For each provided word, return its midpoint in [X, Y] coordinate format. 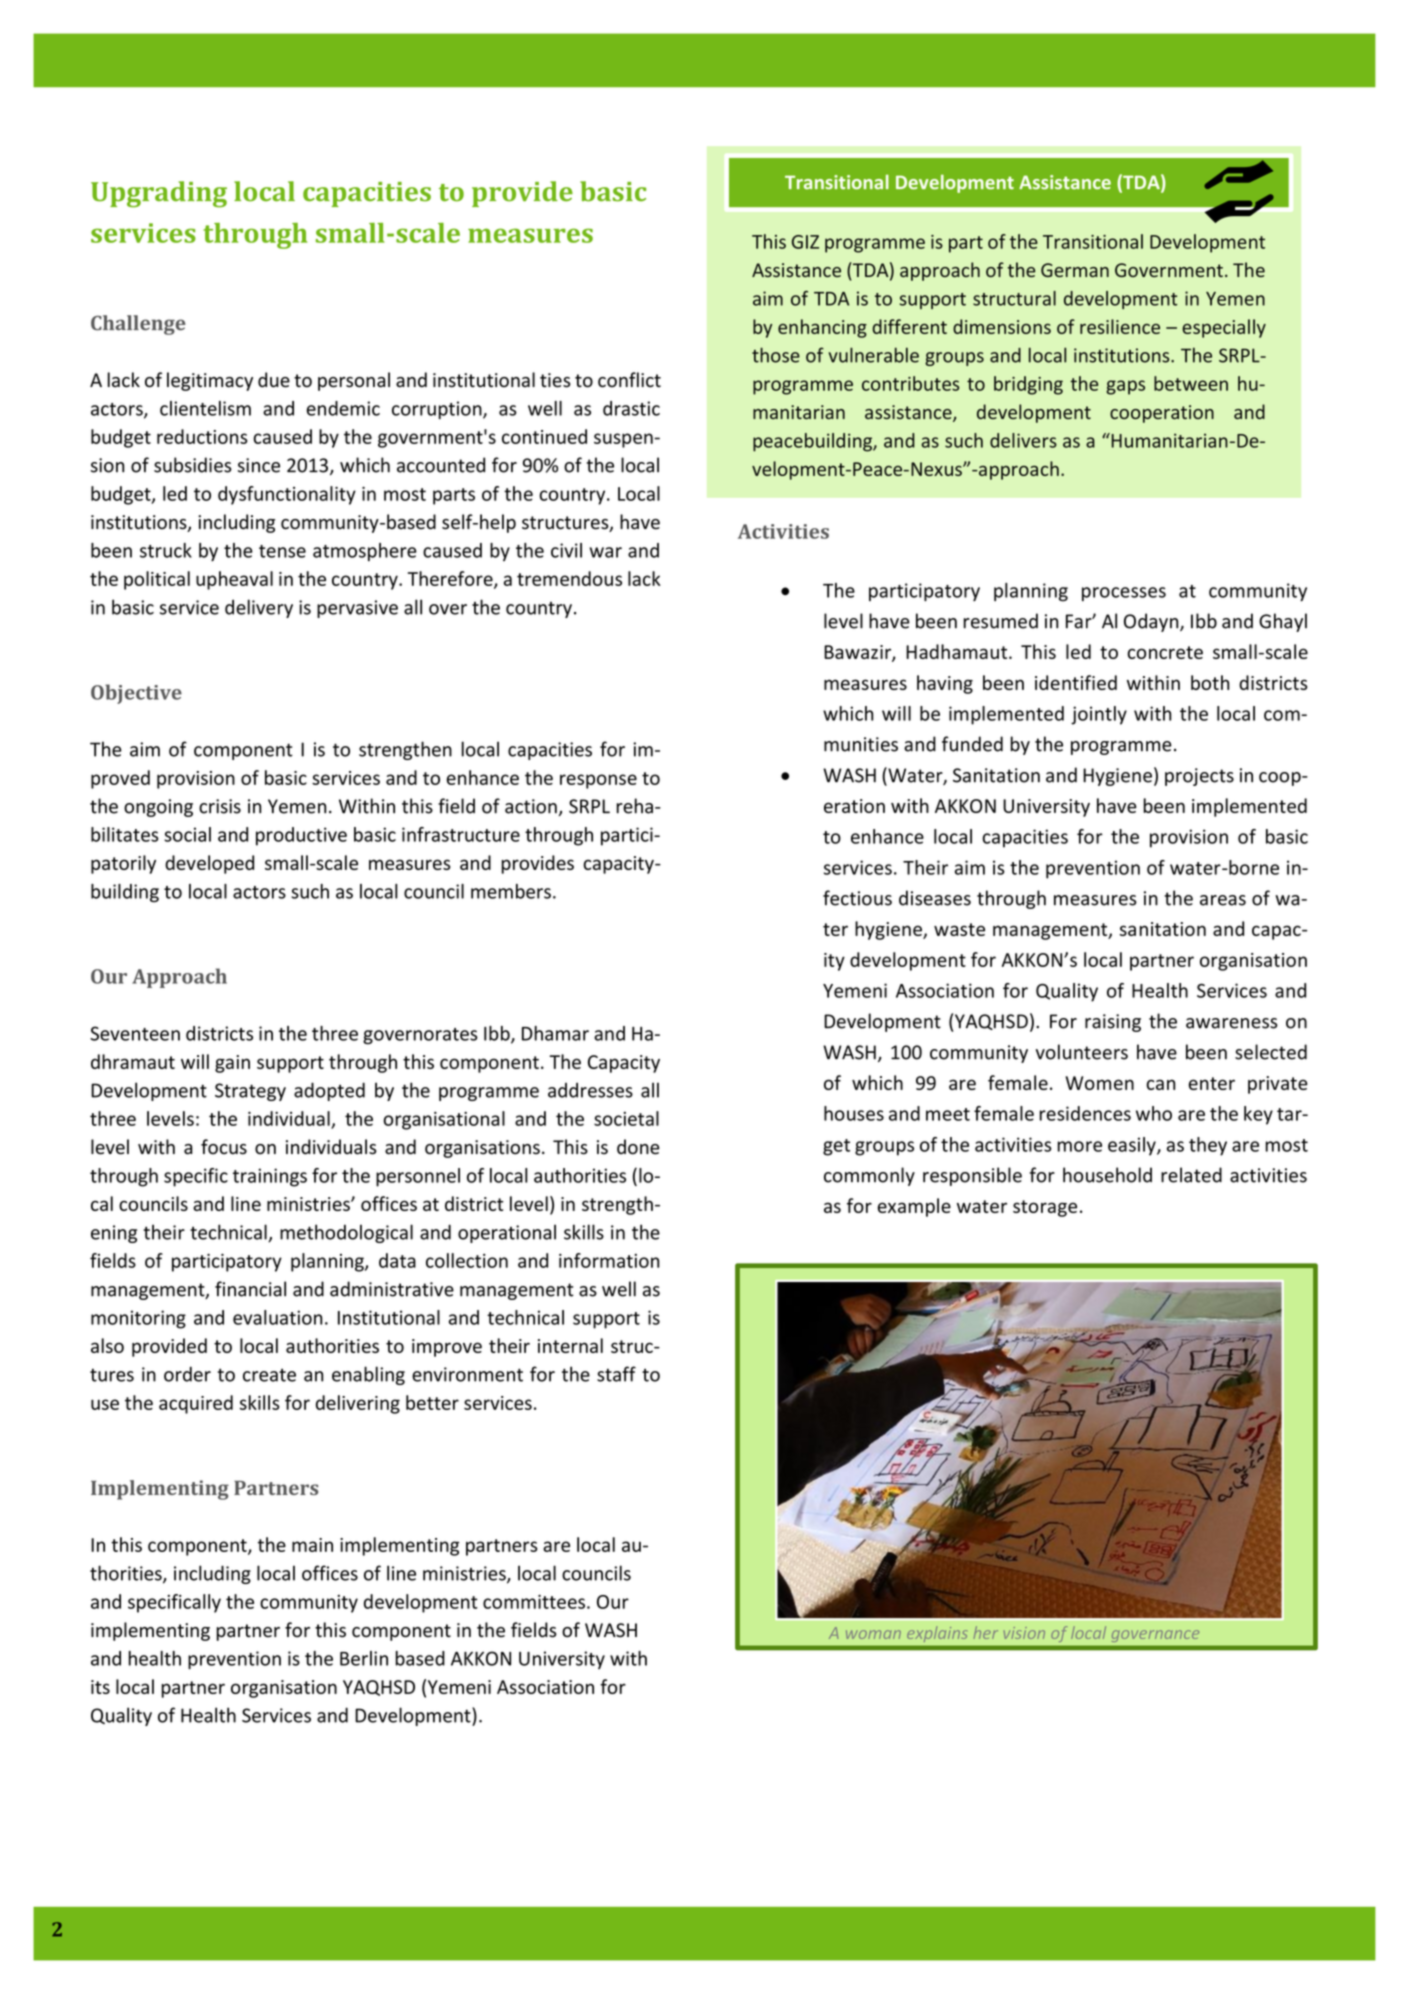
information [609, 1260]
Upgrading [159, 194]
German [1075, 270]
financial [250, 1289]
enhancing [822, 328]
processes [1124, 594]
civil [566, 550]
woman [873, 1634]
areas [1223, 900]
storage [1045, 1208]
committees [534, 1602]
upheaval [234, 580]
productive [301, 836]
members [511, 891]
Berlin [364, 1658]
